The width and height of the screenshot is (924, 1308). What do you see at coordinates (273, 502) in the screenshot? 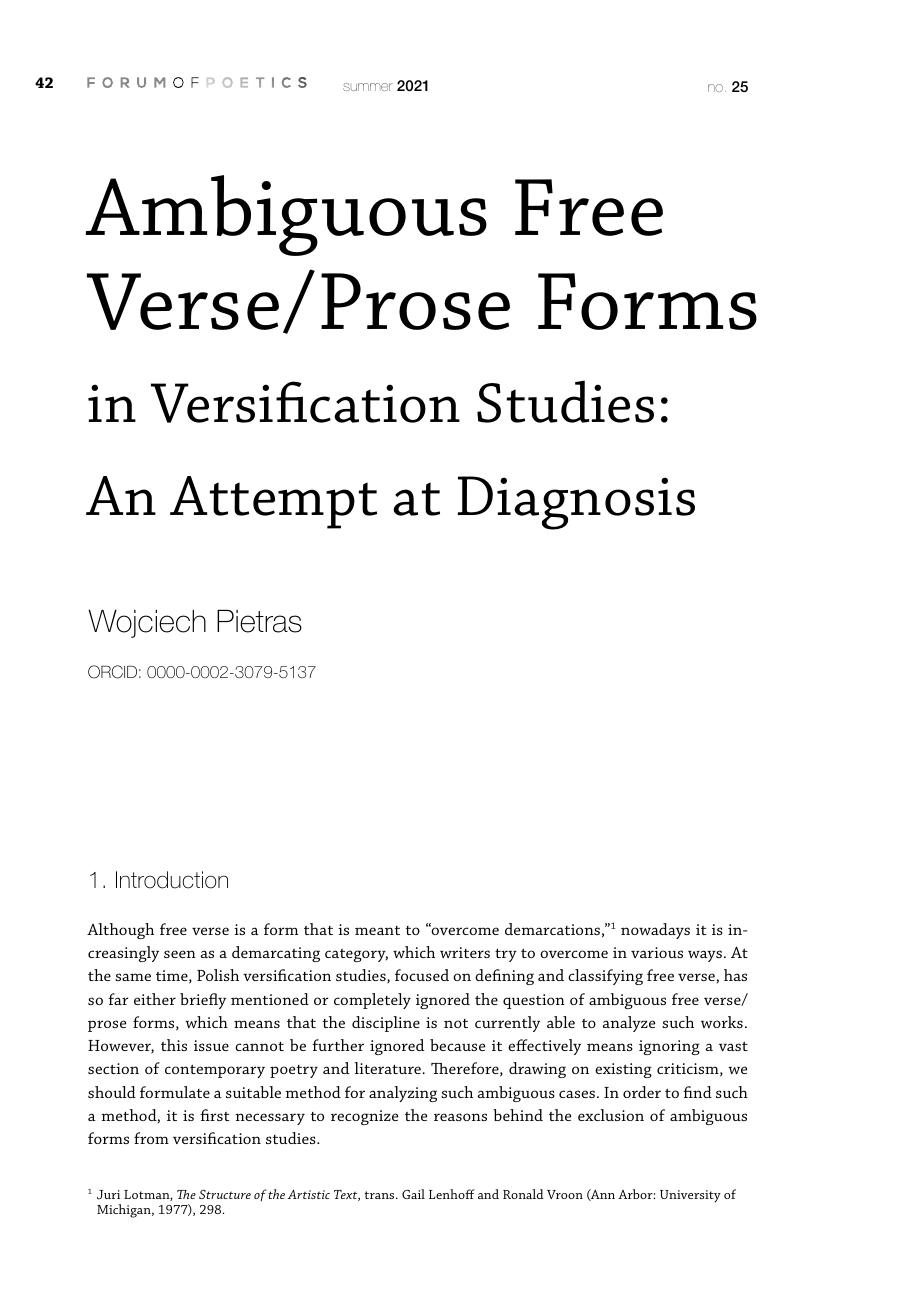
I see `Attempt` at bounding box center [273, 502].
